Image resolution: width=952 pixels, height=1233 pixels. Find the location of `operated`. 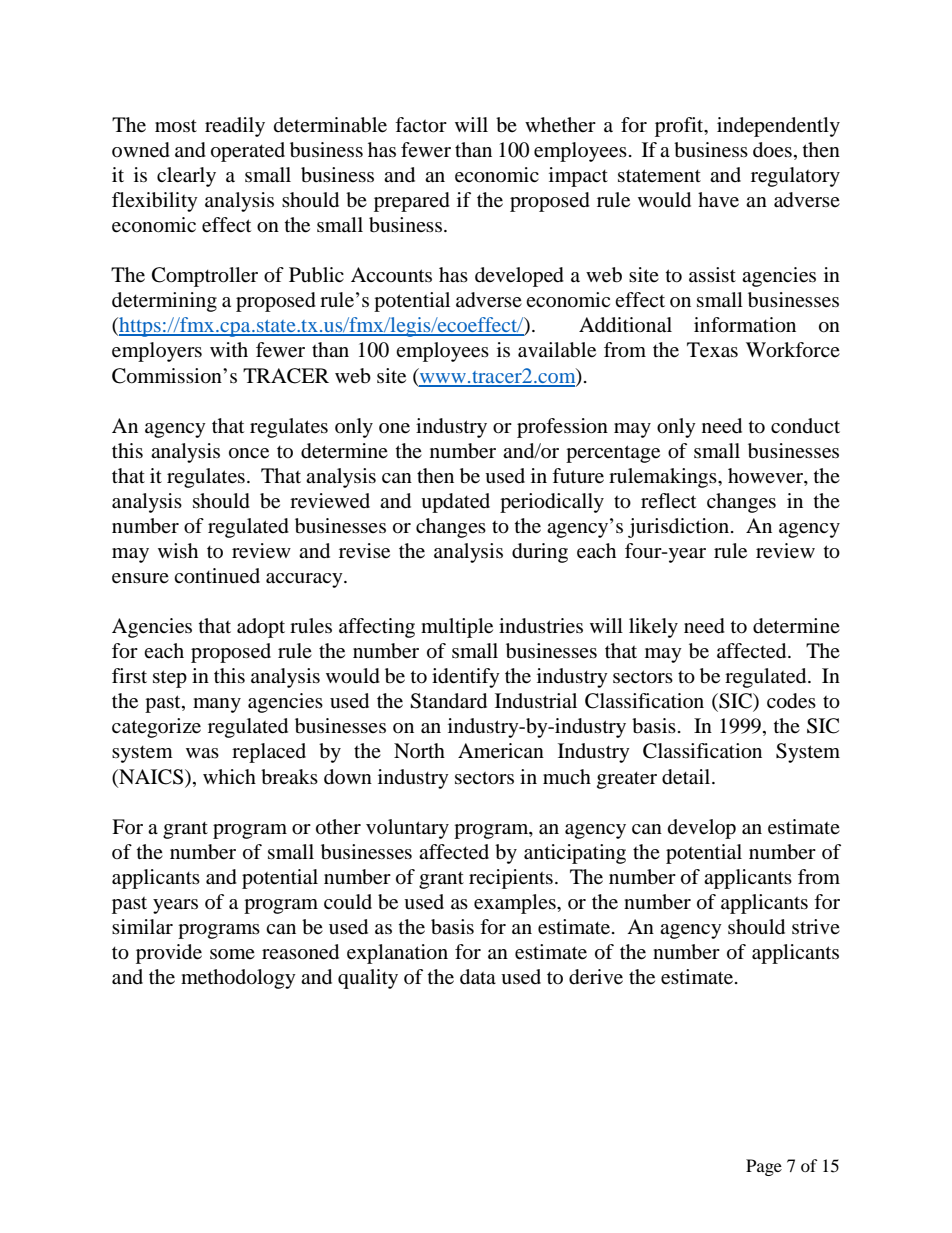

operated is located at coordinates (248, 152).
